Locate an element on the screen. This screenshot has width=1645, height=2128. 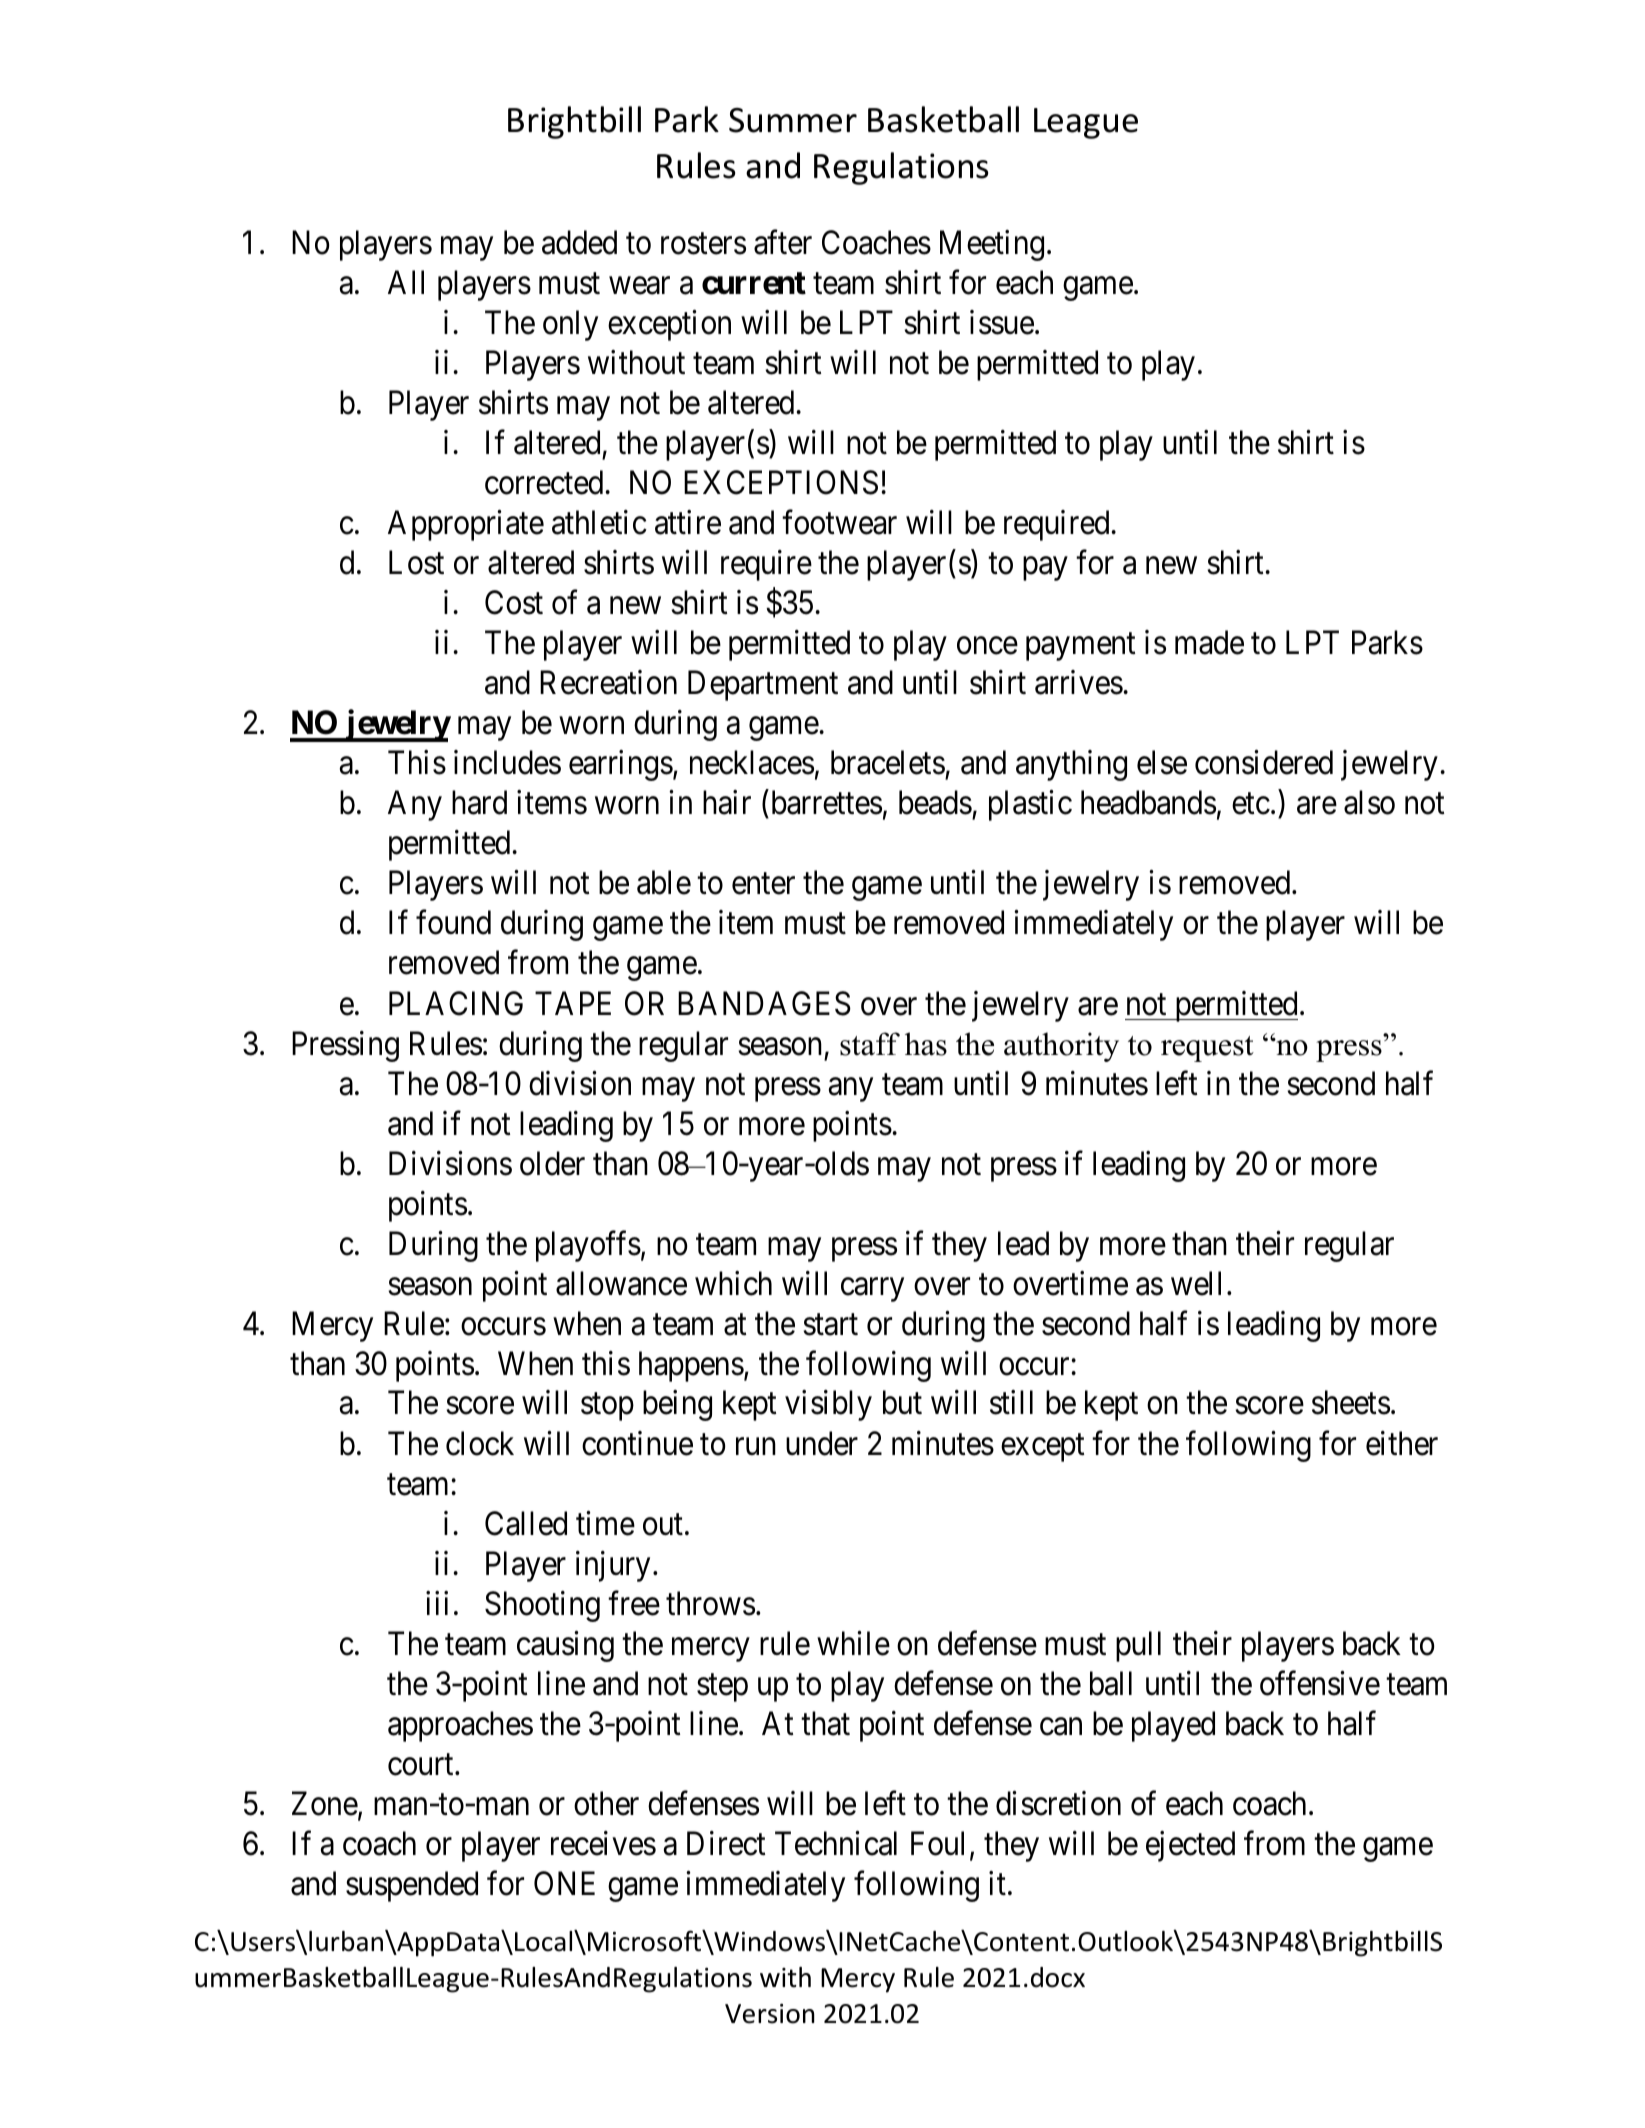
added is located at coordinates (579, 242).
